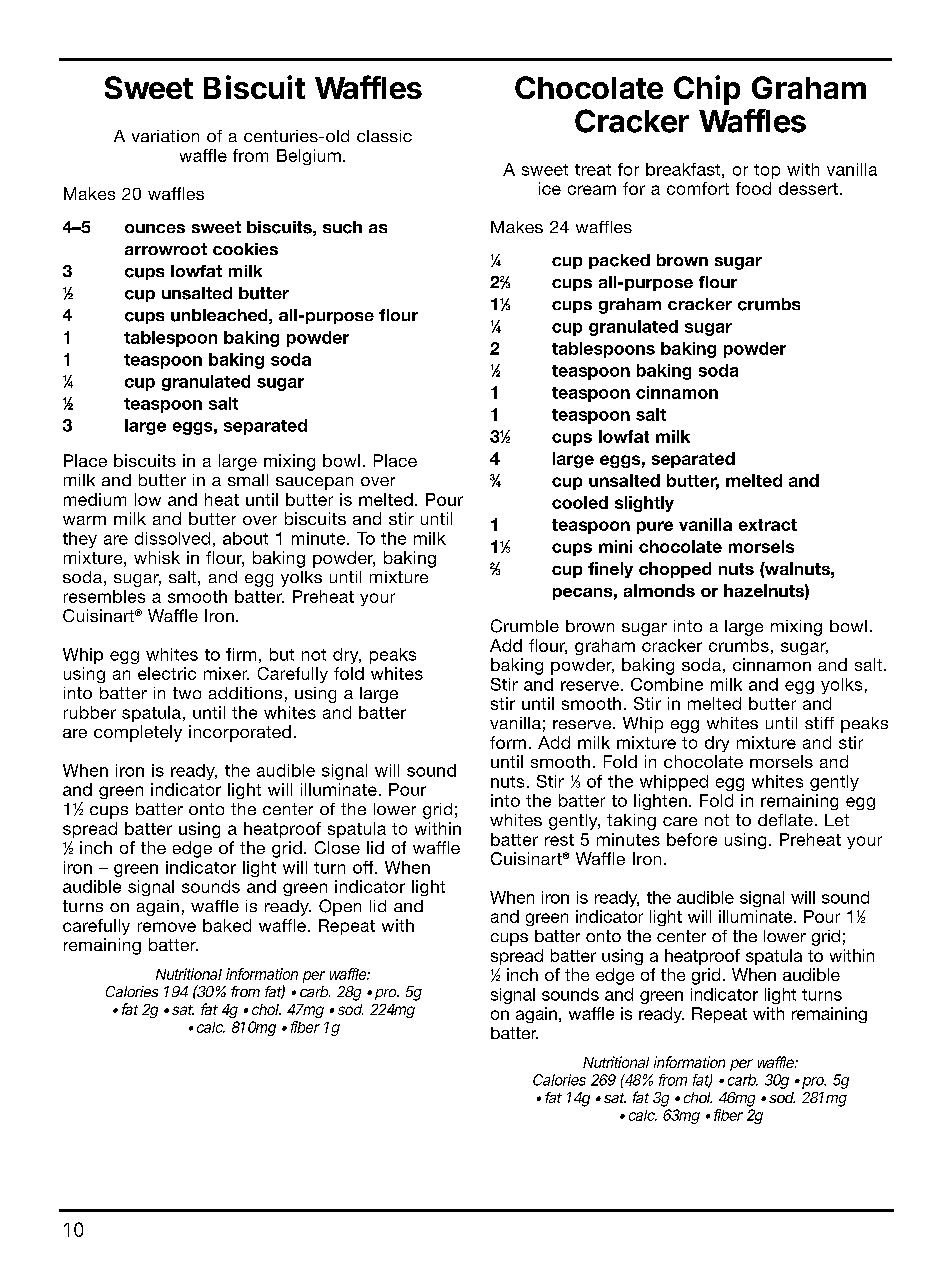  Describe the element at coordinates (707, 90) in the screenshot. I see `Chip` at that location.
